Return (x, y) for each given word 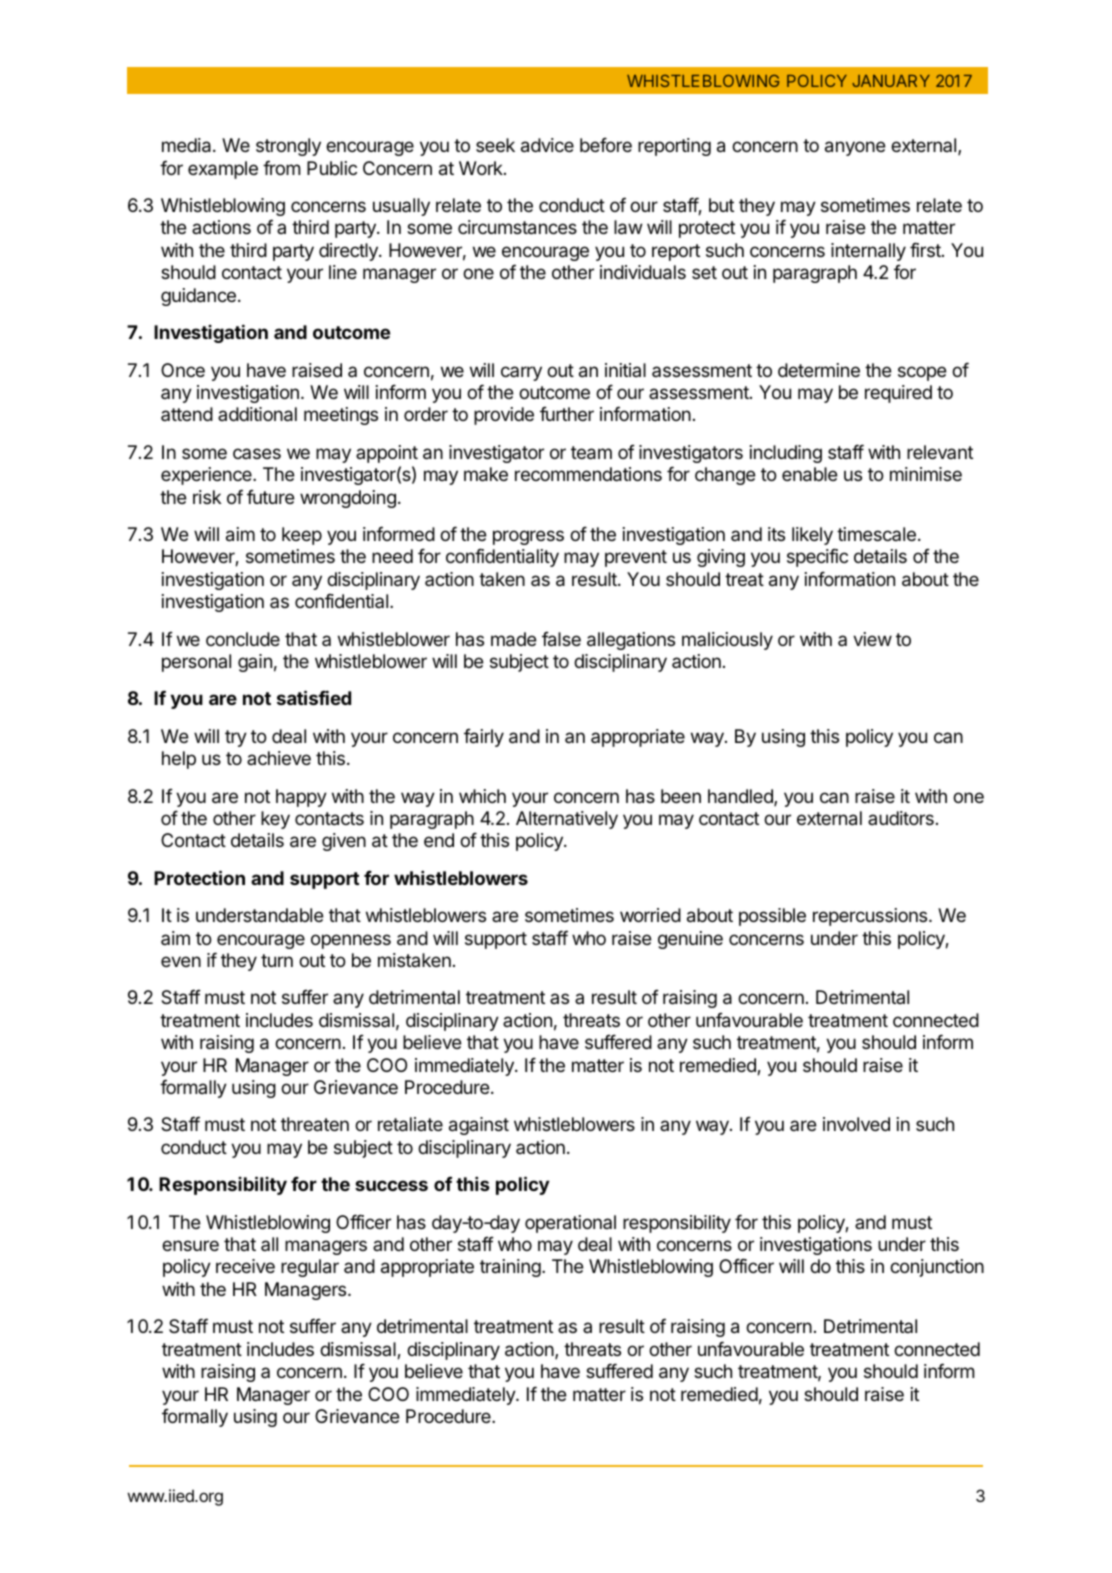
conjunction (937, 1268)
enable (810, 474)
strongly (288, 147)
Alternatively (567, 820)
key (275, 820)
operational (570, 1224)
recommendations (588, 474)
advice (547, 145)
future (271, 497)
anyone (855, 148)
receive (245, 1266)
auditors (901, 818)
